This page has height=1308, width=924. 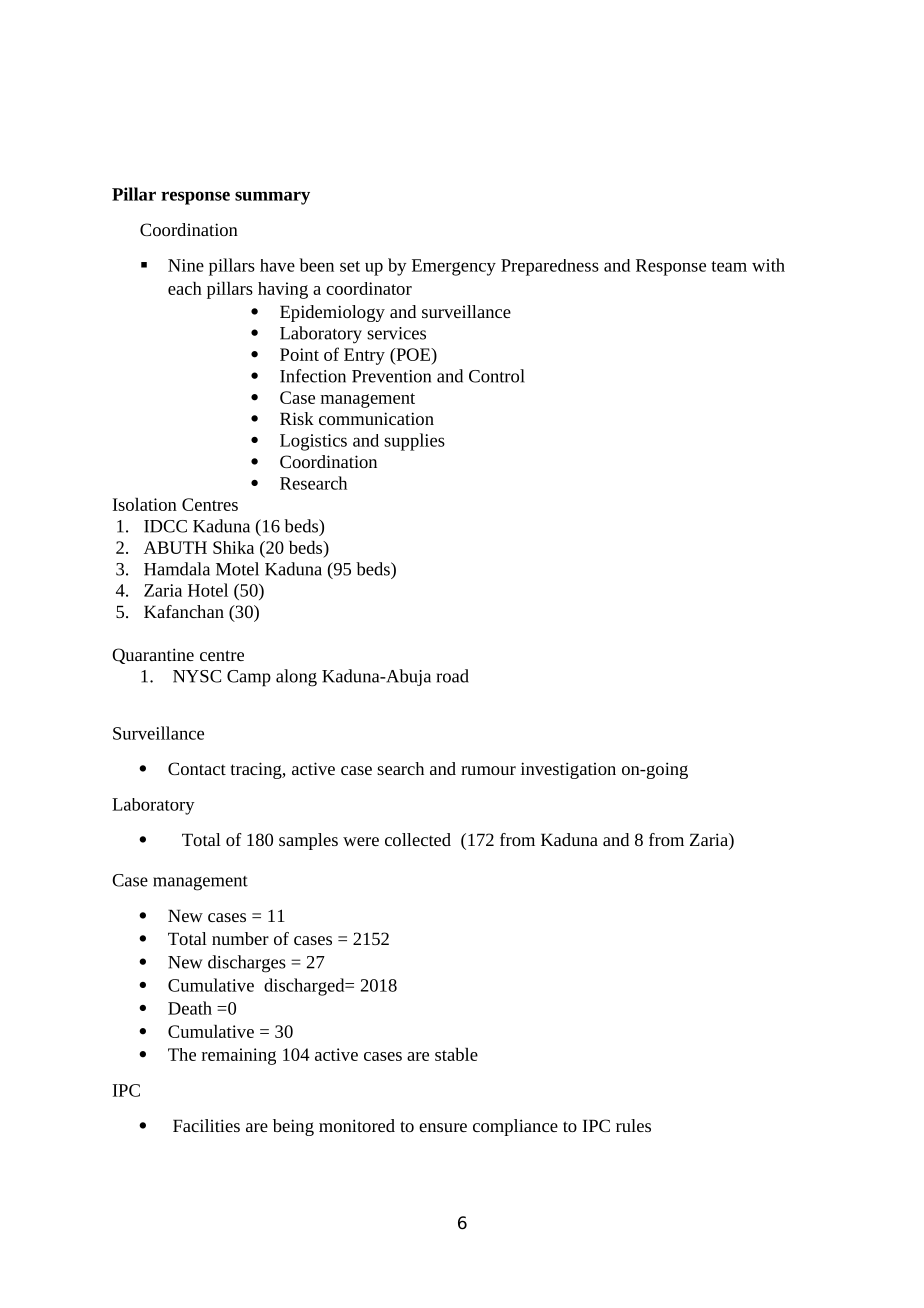 What do you see at coordinates (418, 839) in the page?
I see `collected` at bounding box center [418, 839].
